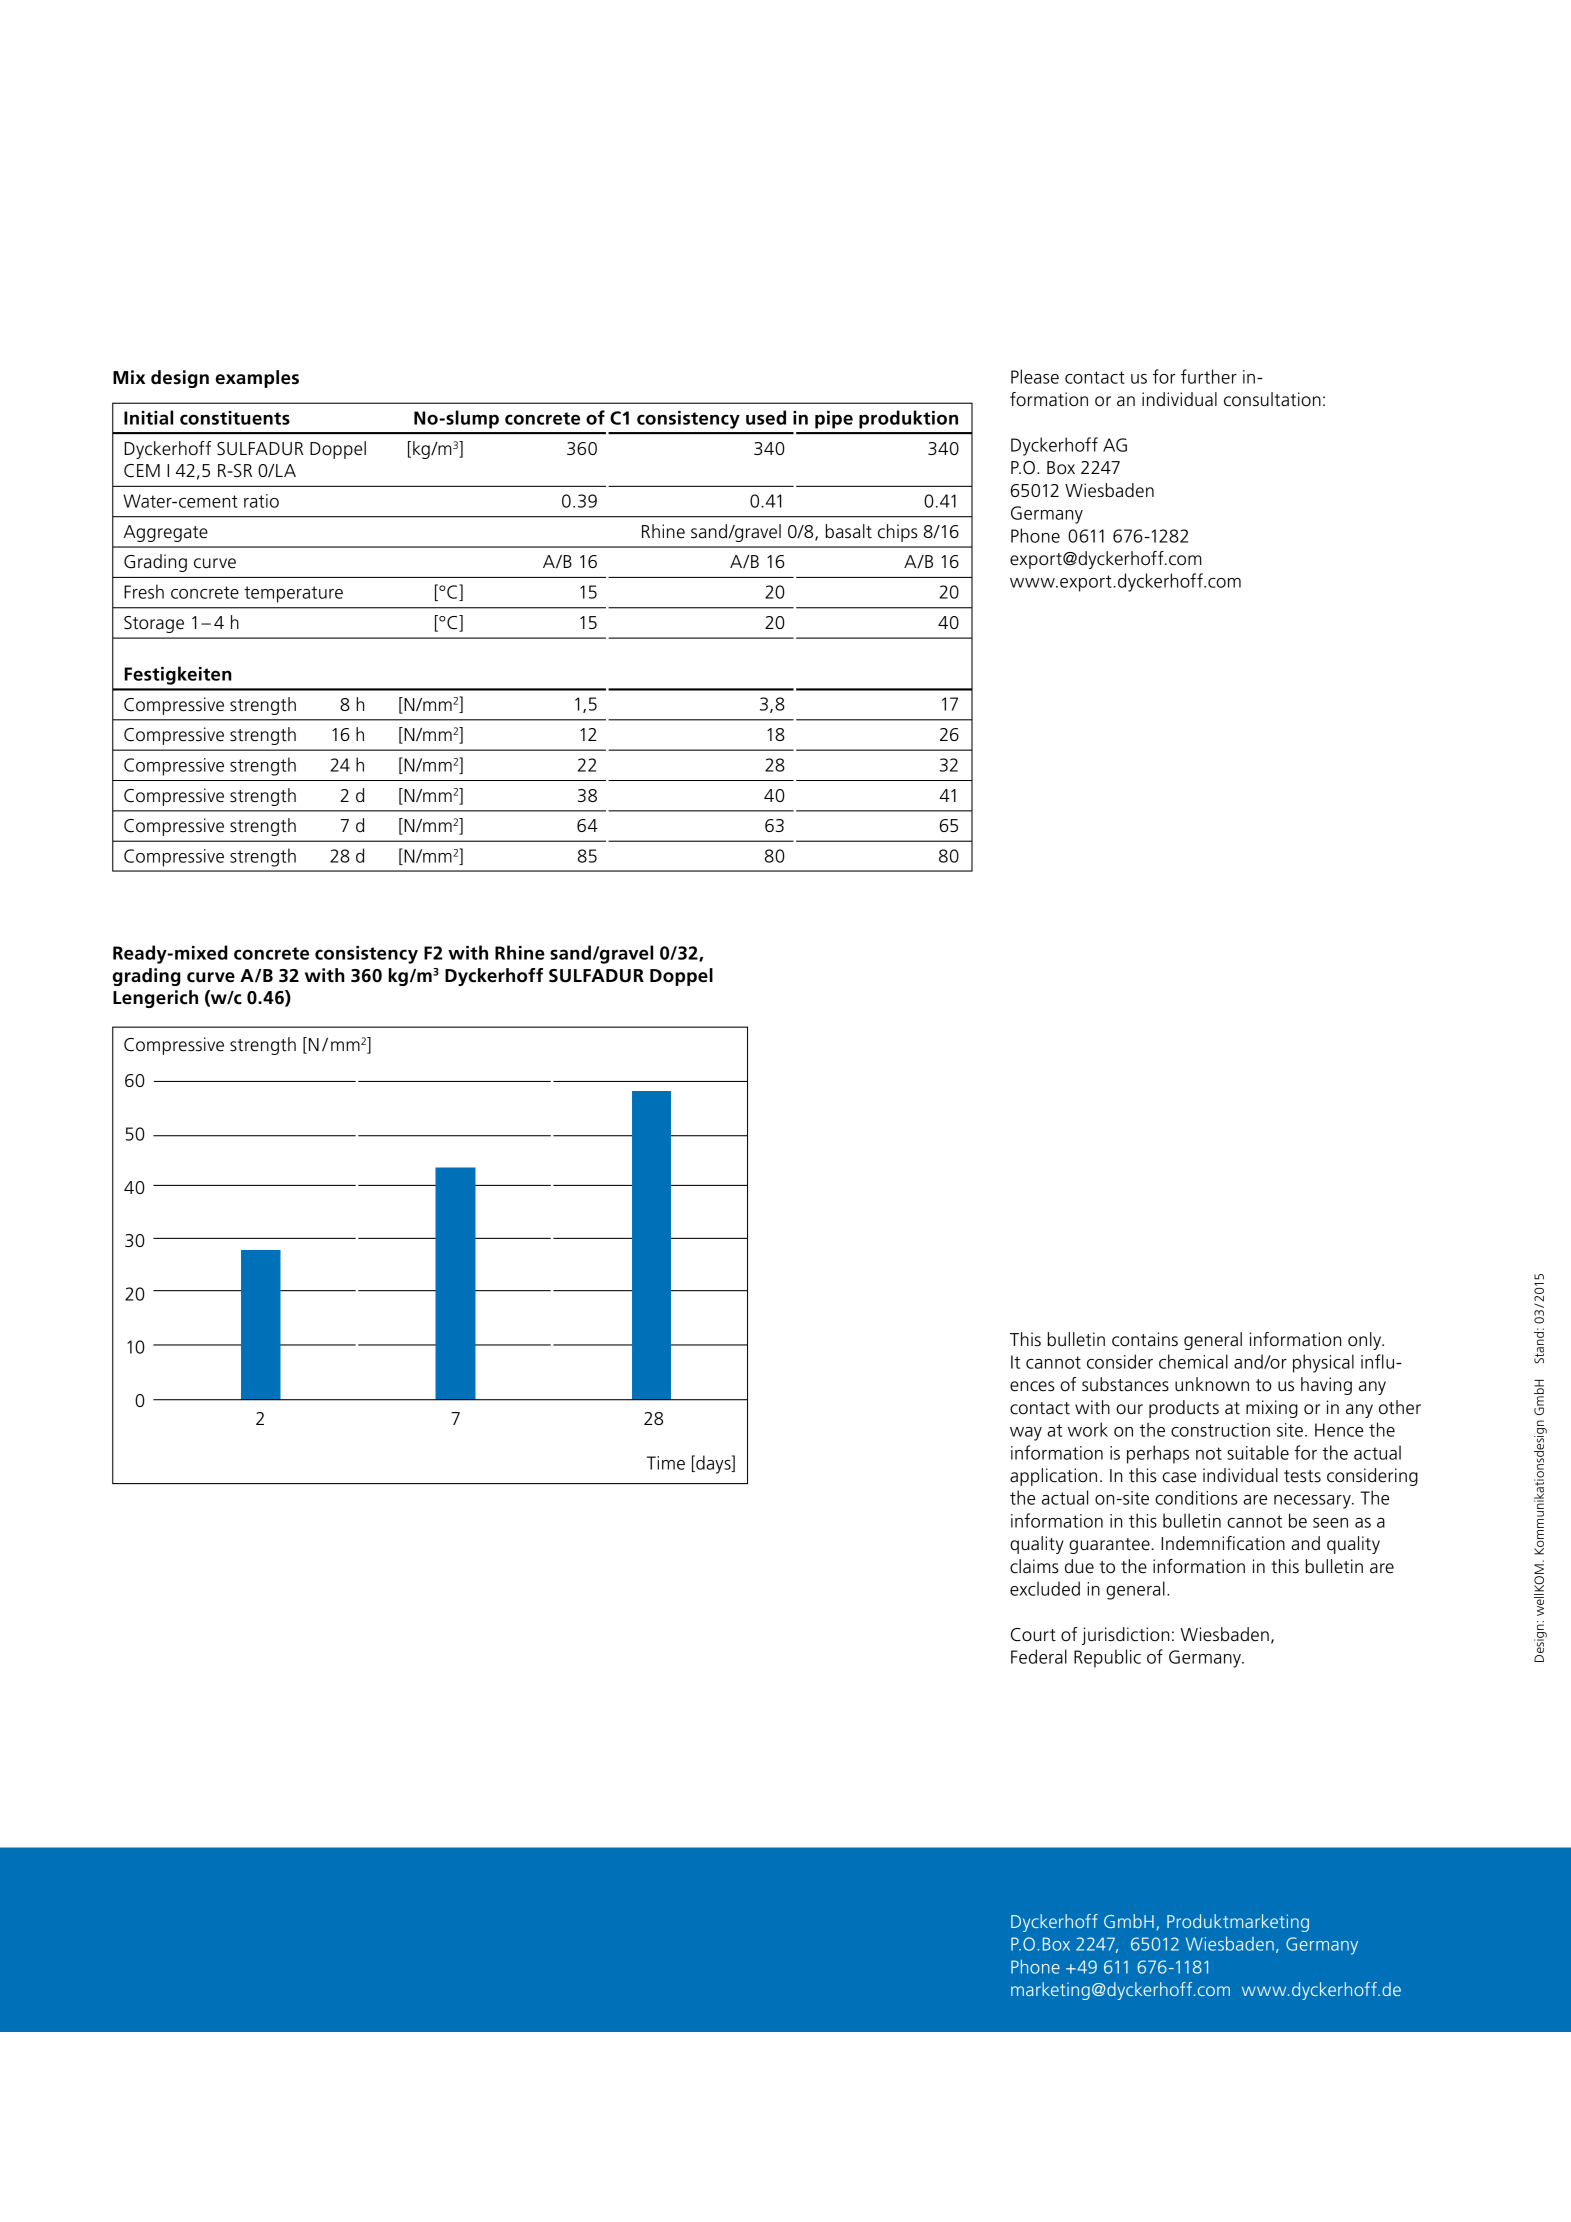 Image resolution: width=1571 pixels, height=2222 pixels. I want to click on constituents, so click(235, 418).
